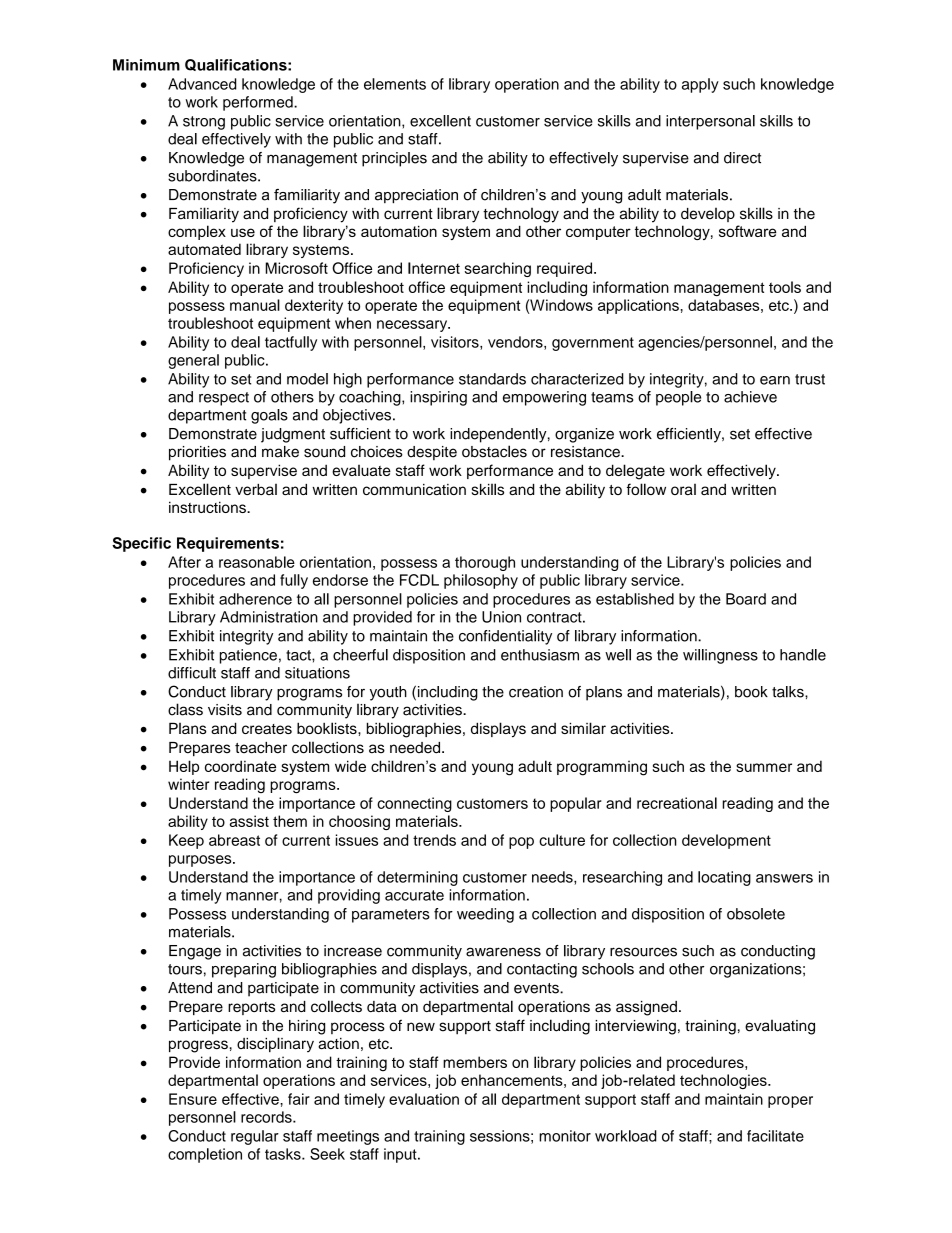  I want to click on regular, so click(255, 1137).
